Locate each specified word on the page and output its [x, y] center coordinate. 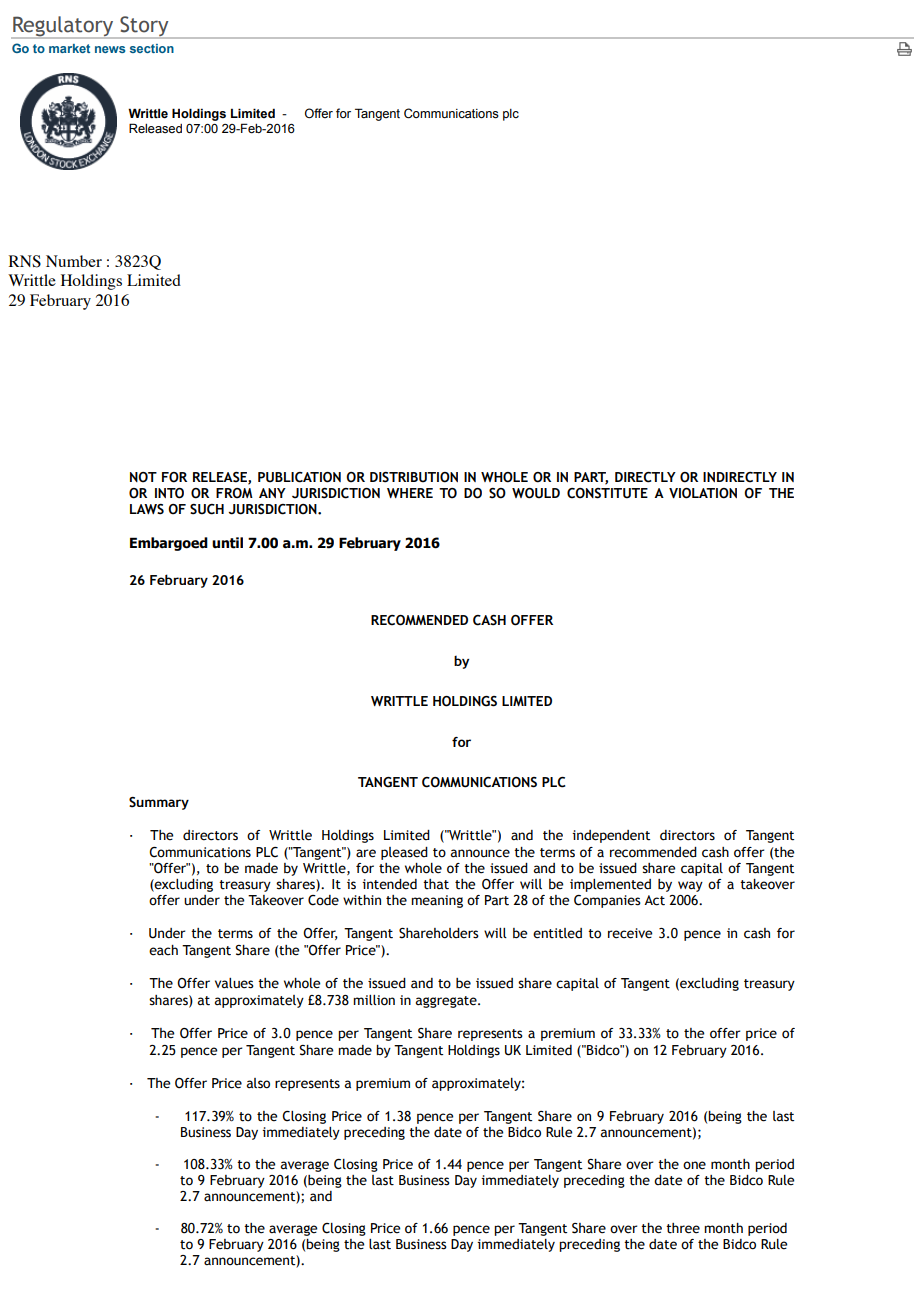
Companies [607, 901]
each [163, 950]
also [258, 1083]
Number [74, 261]
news [110, 49]
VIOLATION [703, 493]
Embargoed [169, 544]
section [152, 48]
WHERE [410, 493]
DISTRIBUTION [414, 477]
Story [144, 27]
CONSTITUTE [607, 493]
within [362, 900]
